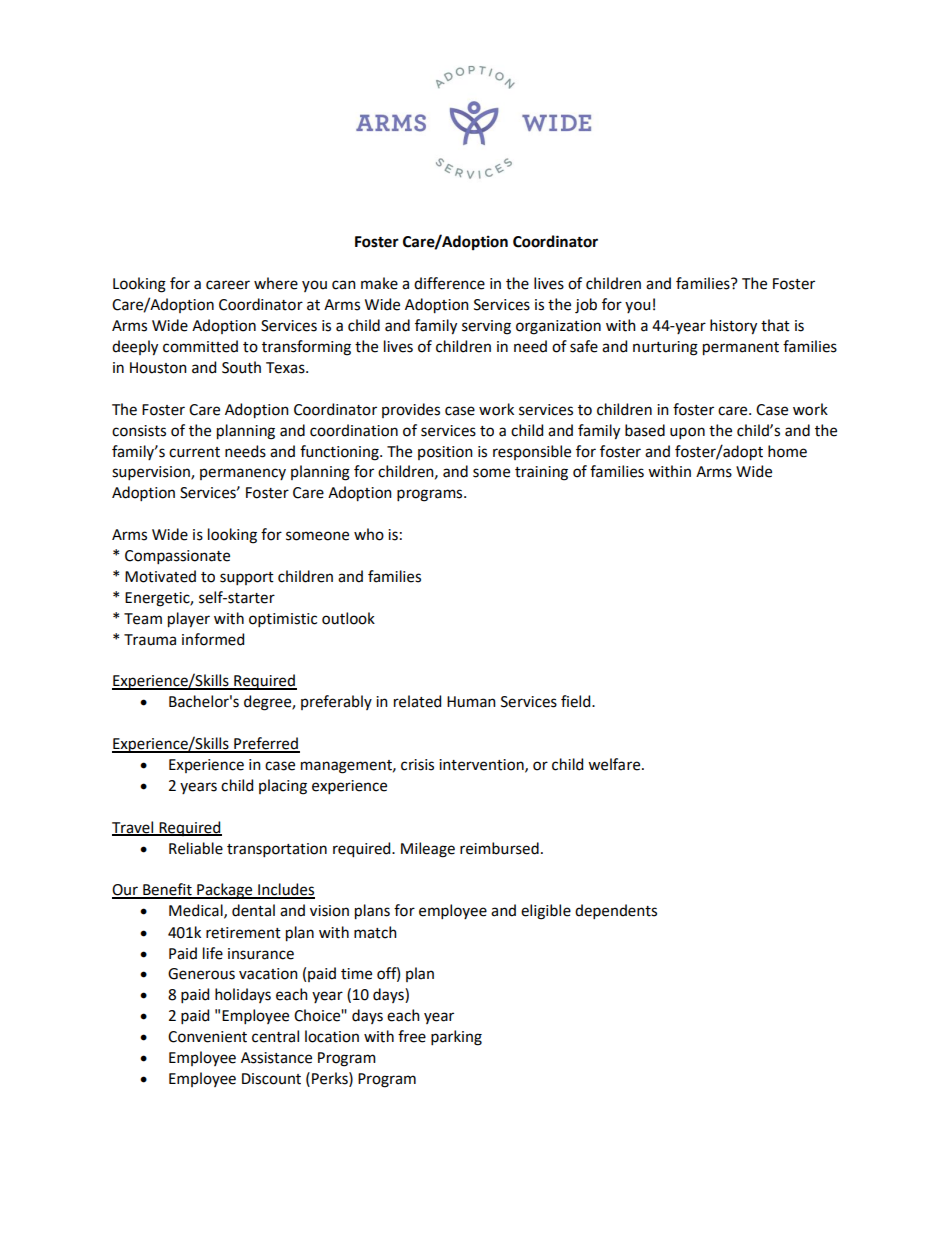 The width and height of the document is (952, 1233). What do you see at coordinates (615, 764) in the document?
I see `welfare` at bounding box center [615, 764].
